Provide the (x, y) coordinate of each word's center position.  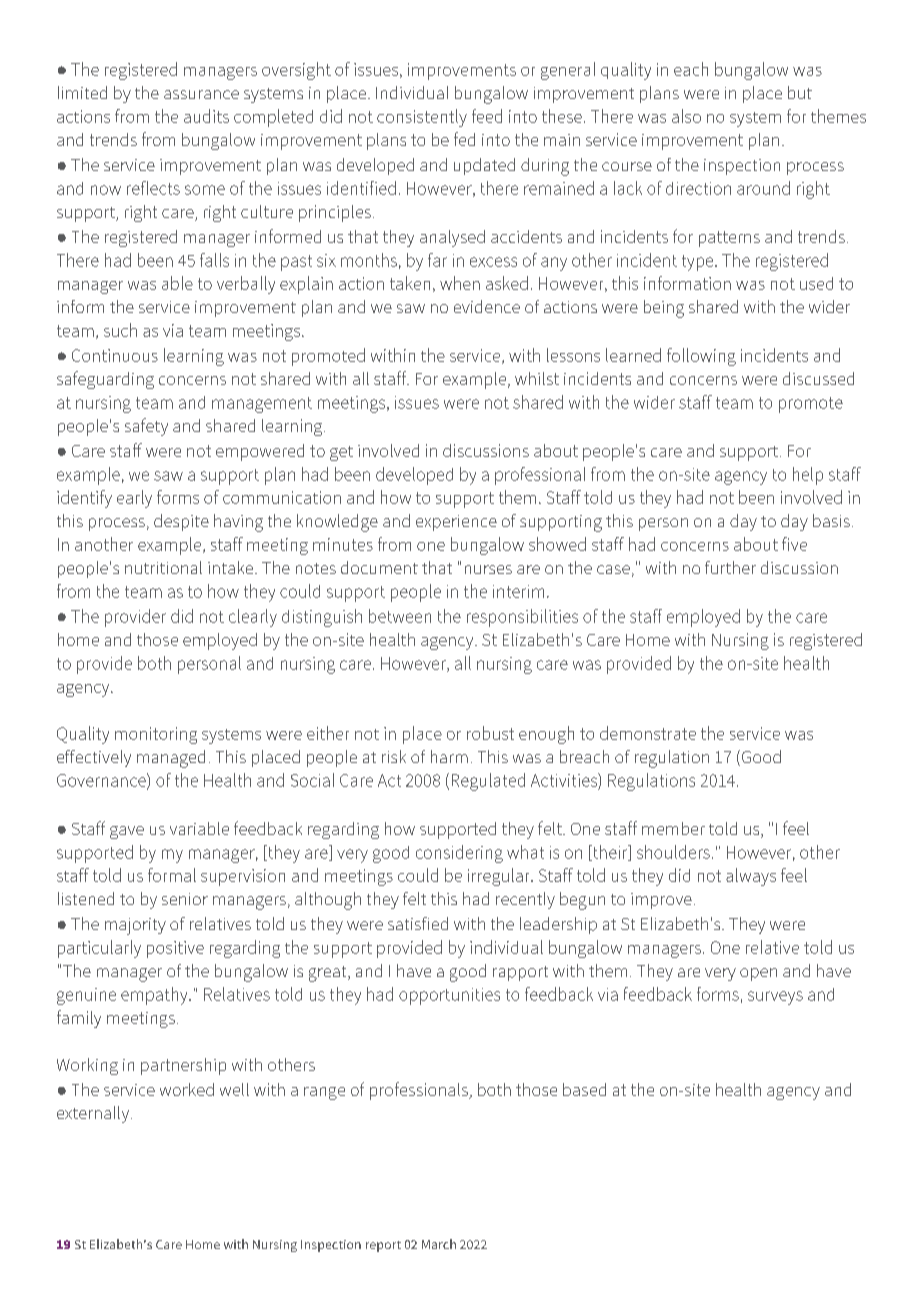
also (686, 116)
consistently (422, 118)
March (439, 1244)
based (584, 1089)
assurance (201, 94)
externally (94, 1114)
